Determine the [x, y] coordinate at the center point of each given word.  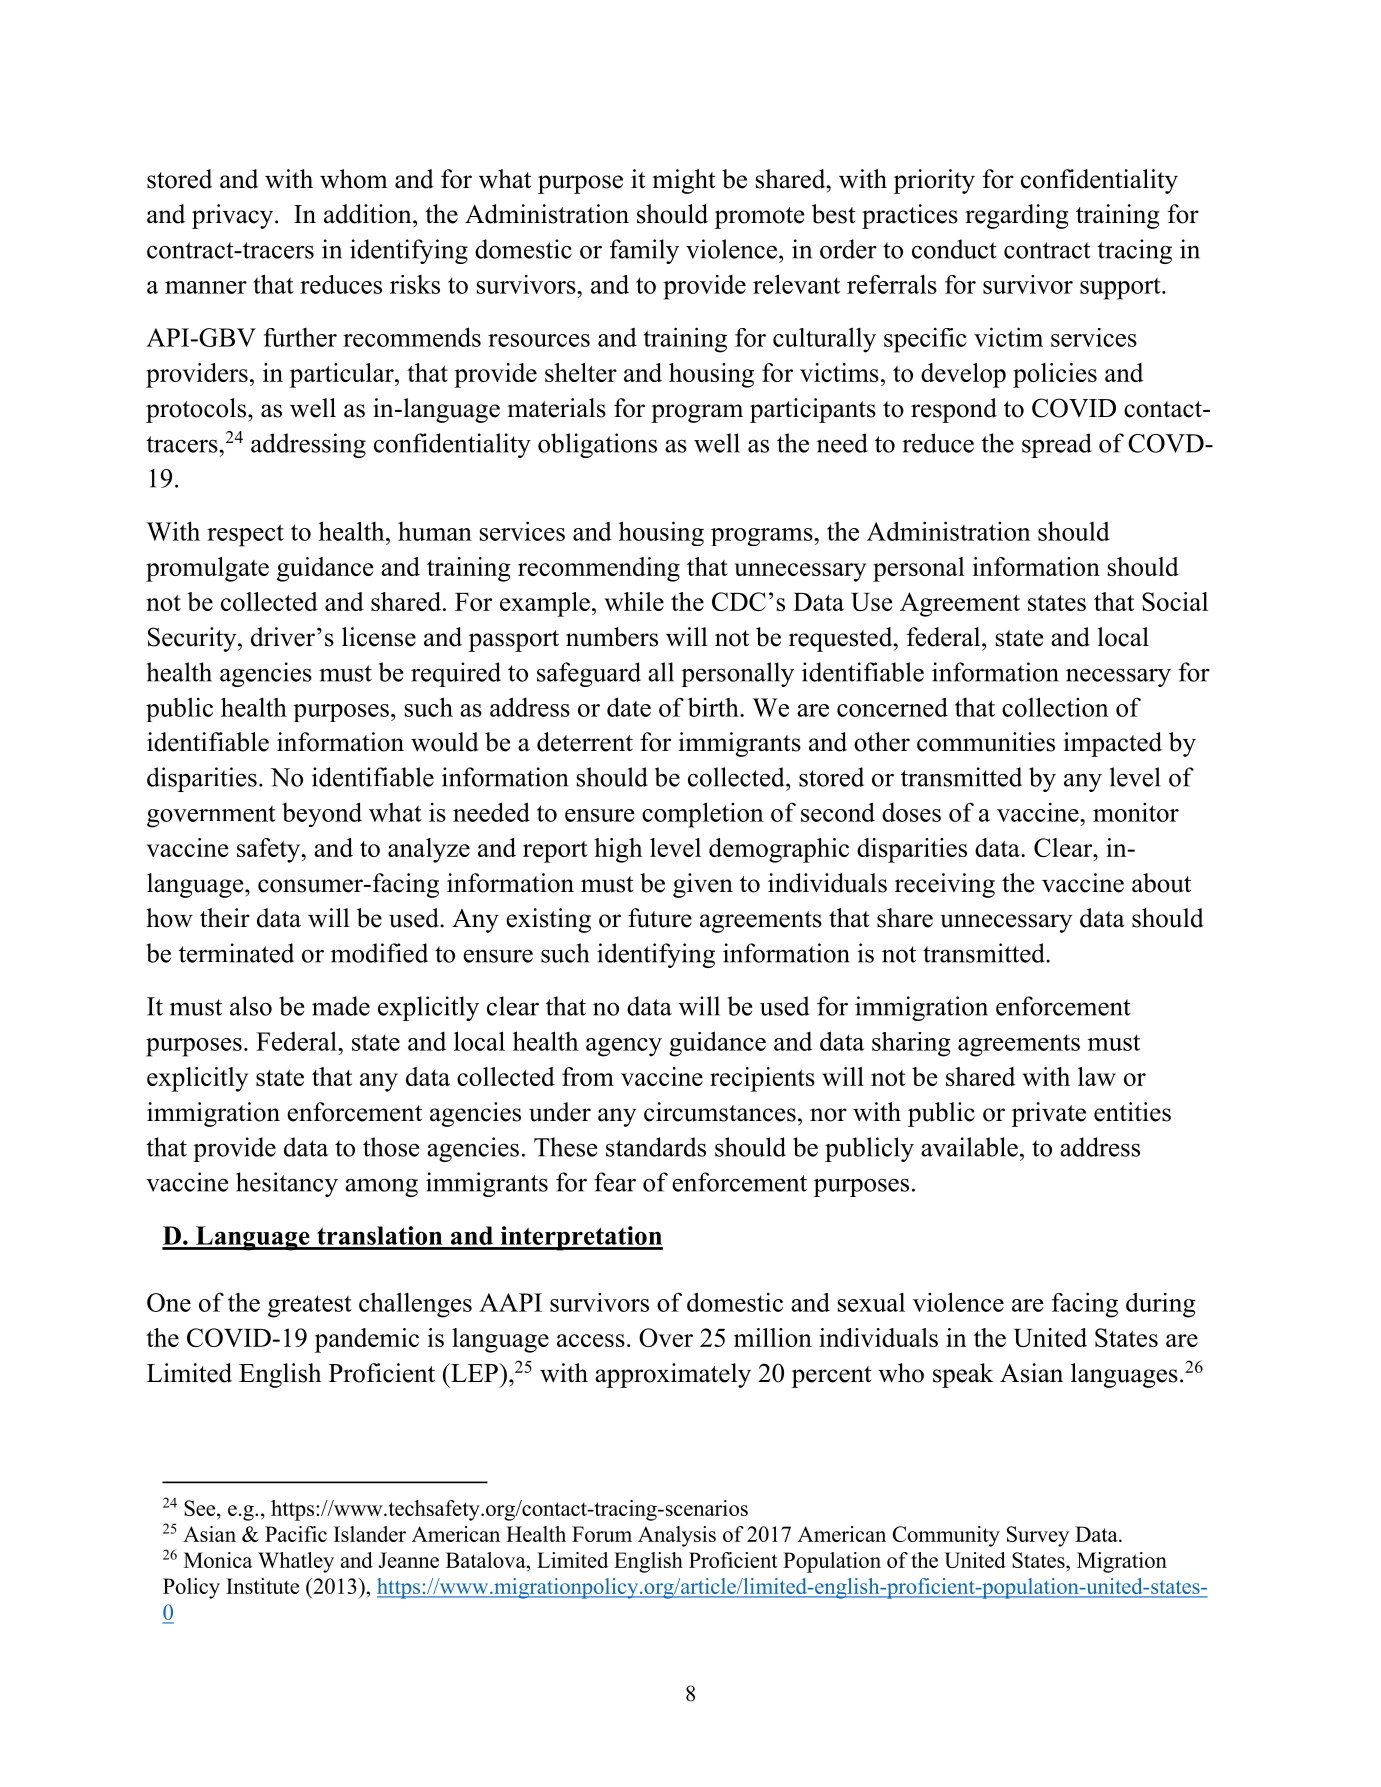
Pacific [296, 1534]
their [225, 918]
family [644, 251]
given [703, 885]
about [1161, 883]
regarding [1016, 216]
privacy [234, 216]
